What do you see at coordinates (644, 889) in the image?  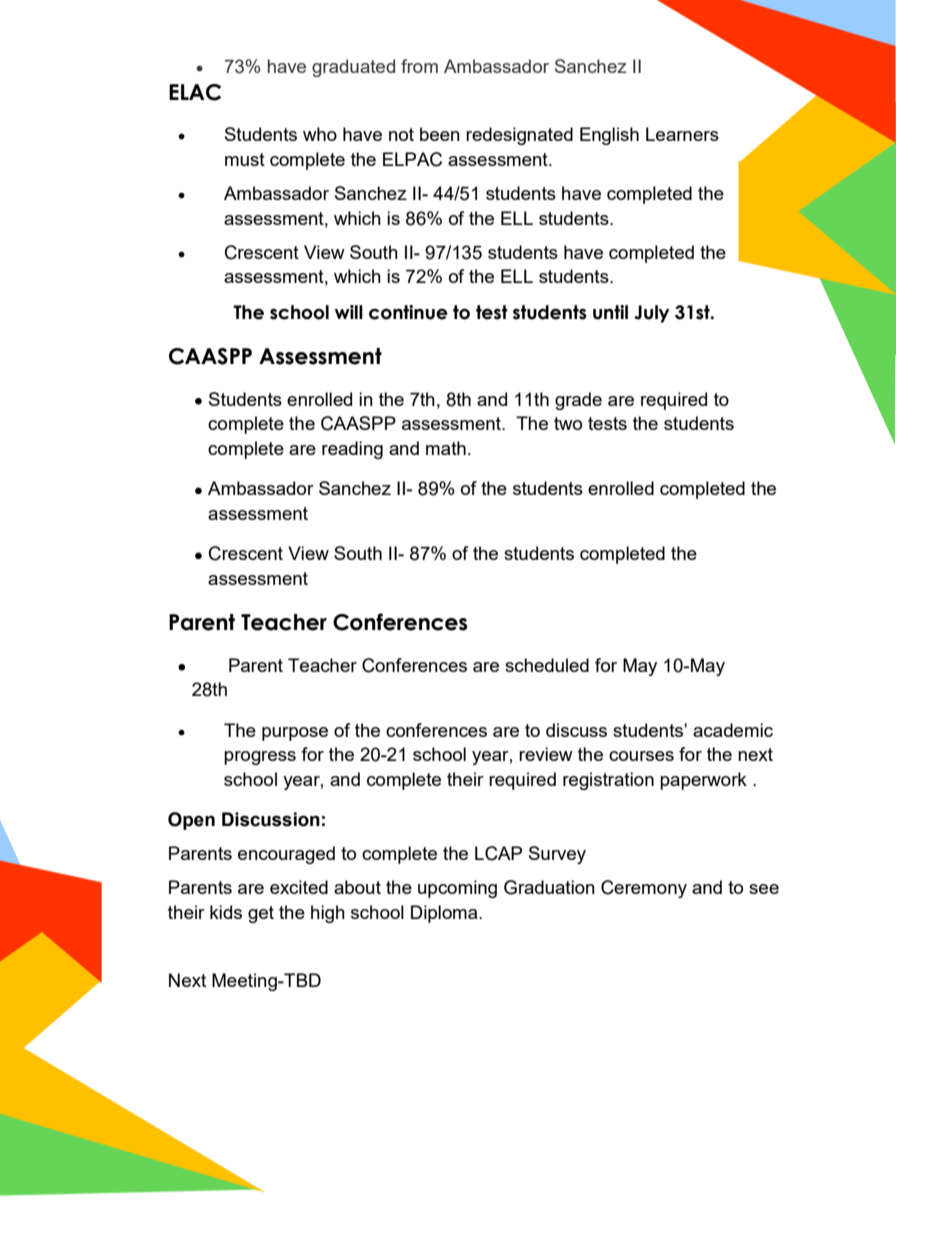 I see `Ceremony` at bounding box center [644, 889].
